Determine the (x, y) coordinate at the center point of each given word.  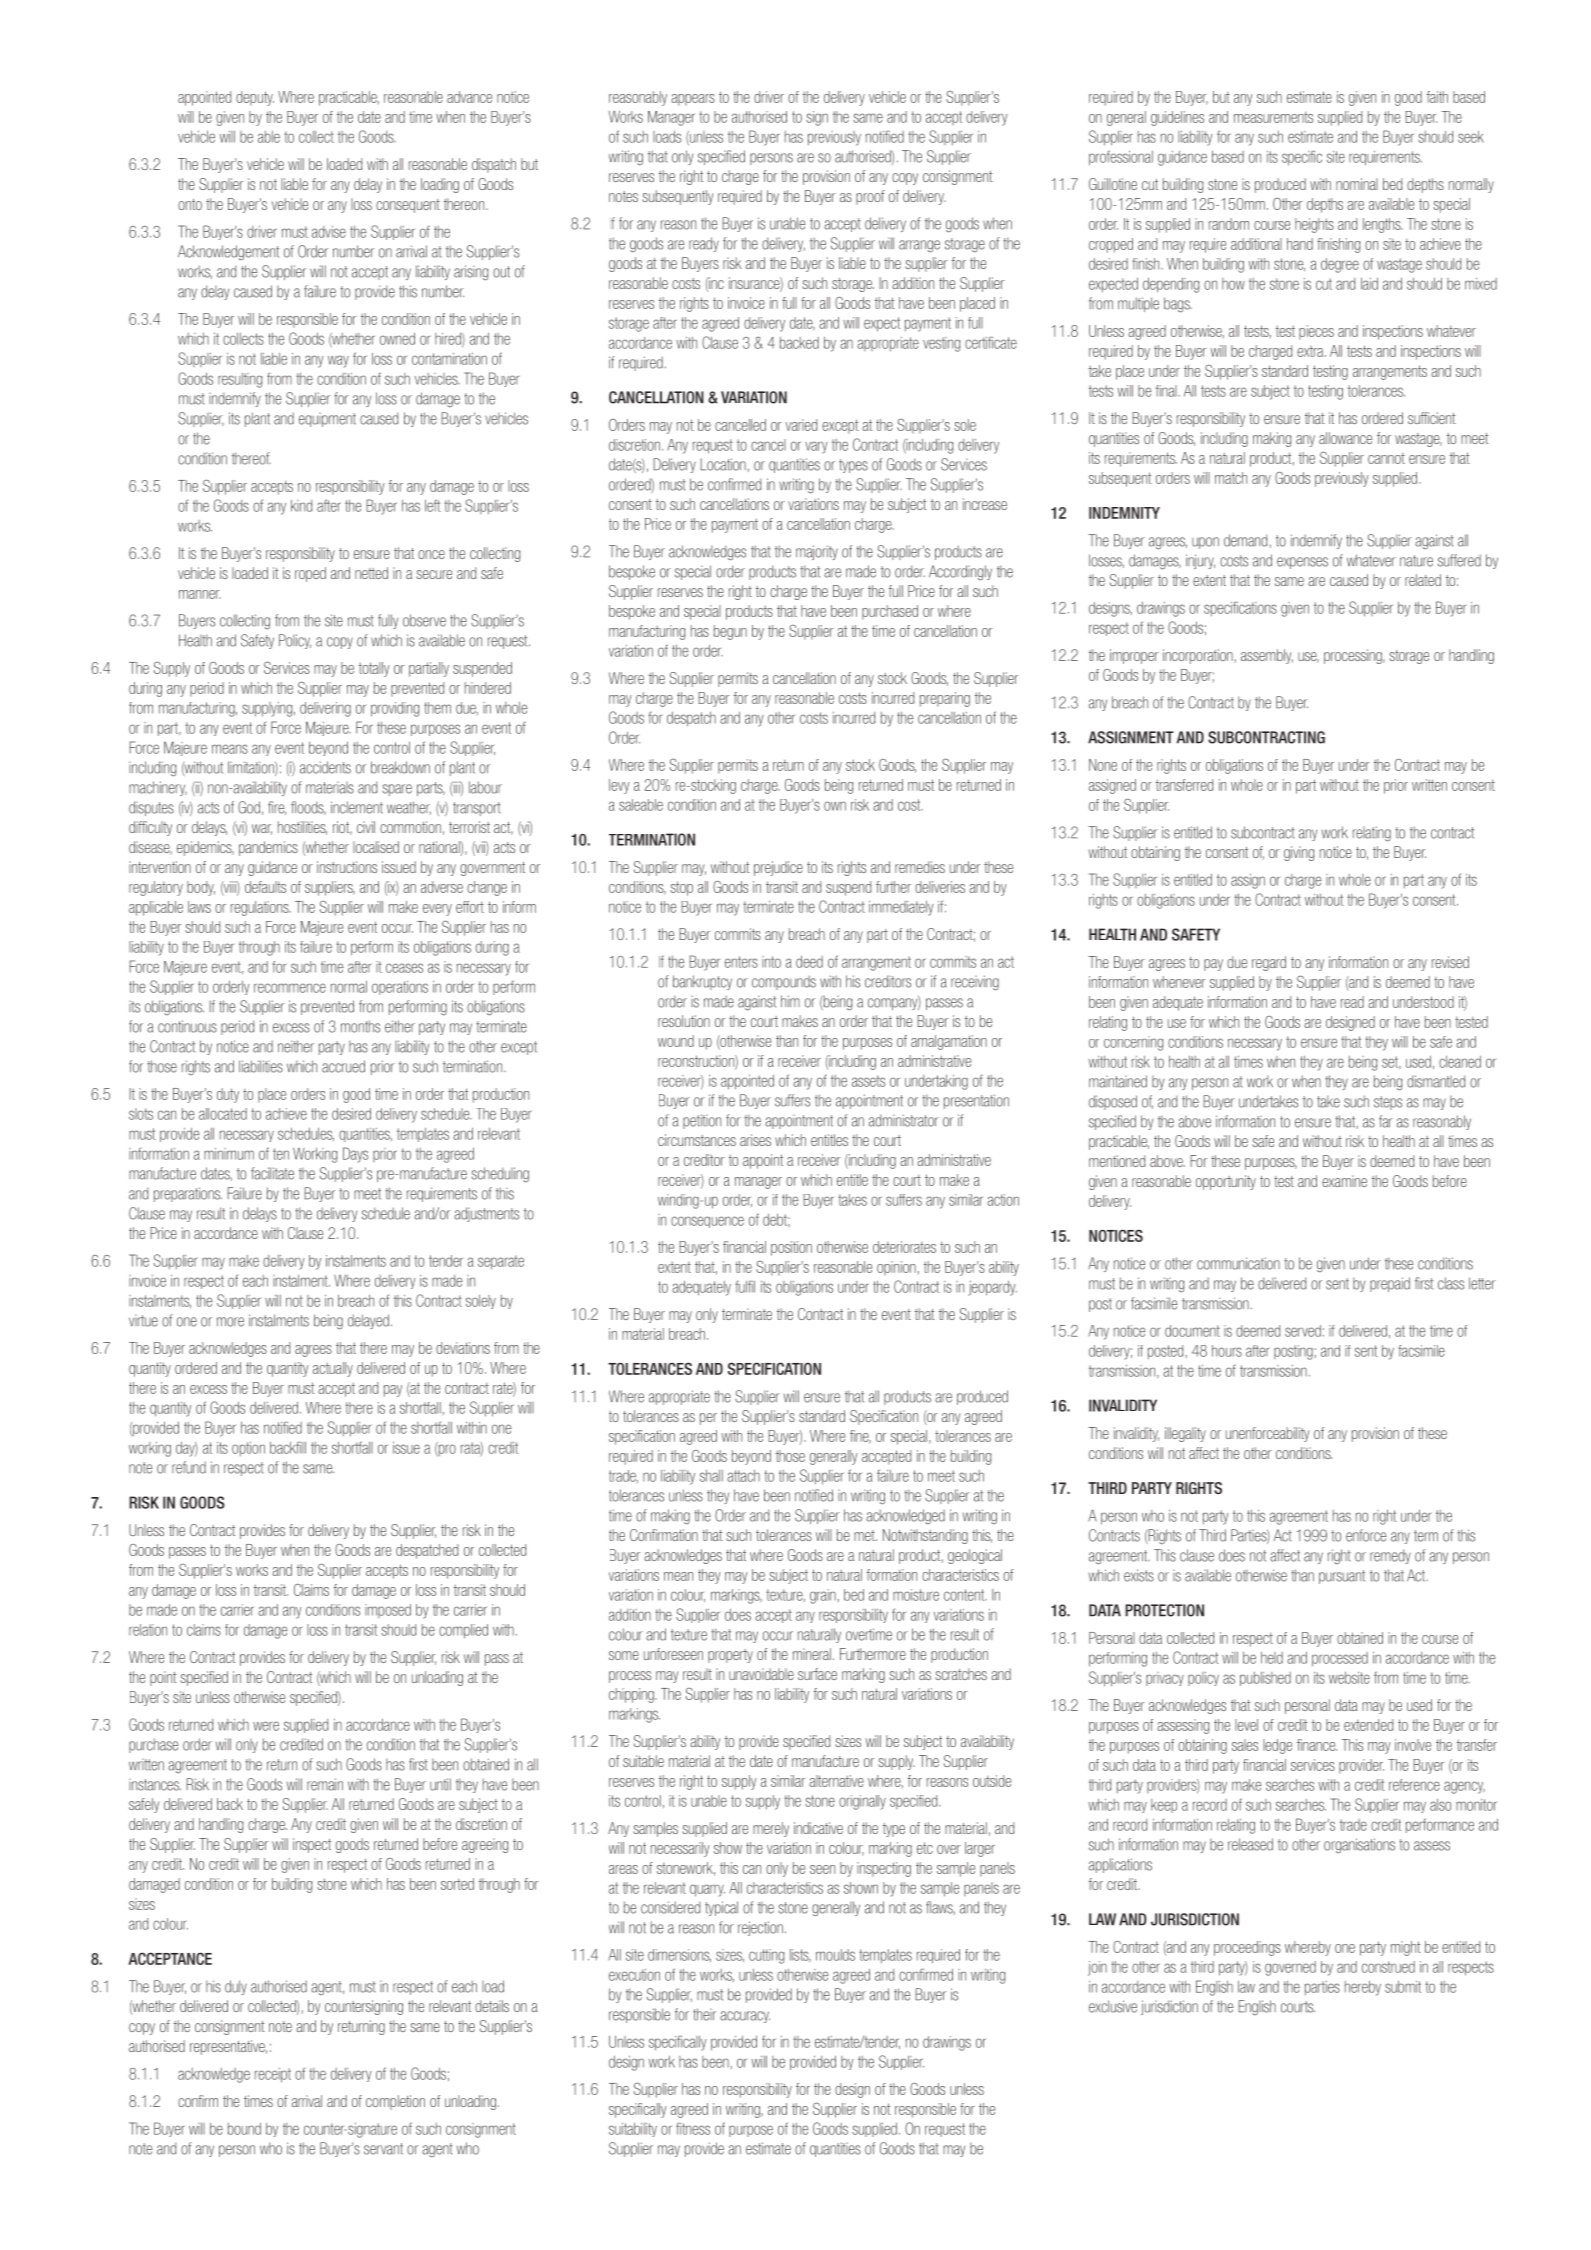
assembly (1267, 656)
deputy (255, 98)
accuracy (745, 2017)
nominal (1357, 184)
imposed (388, 1611)
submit (1403, 1987)
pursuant (1342, 1577)
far (1386, 1121)
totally (374, 669)
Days (355, 1155)
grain (823, 1596)
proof (870, 197)
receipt (273, 2075)
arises (755, 1140)
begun (730, 632)
